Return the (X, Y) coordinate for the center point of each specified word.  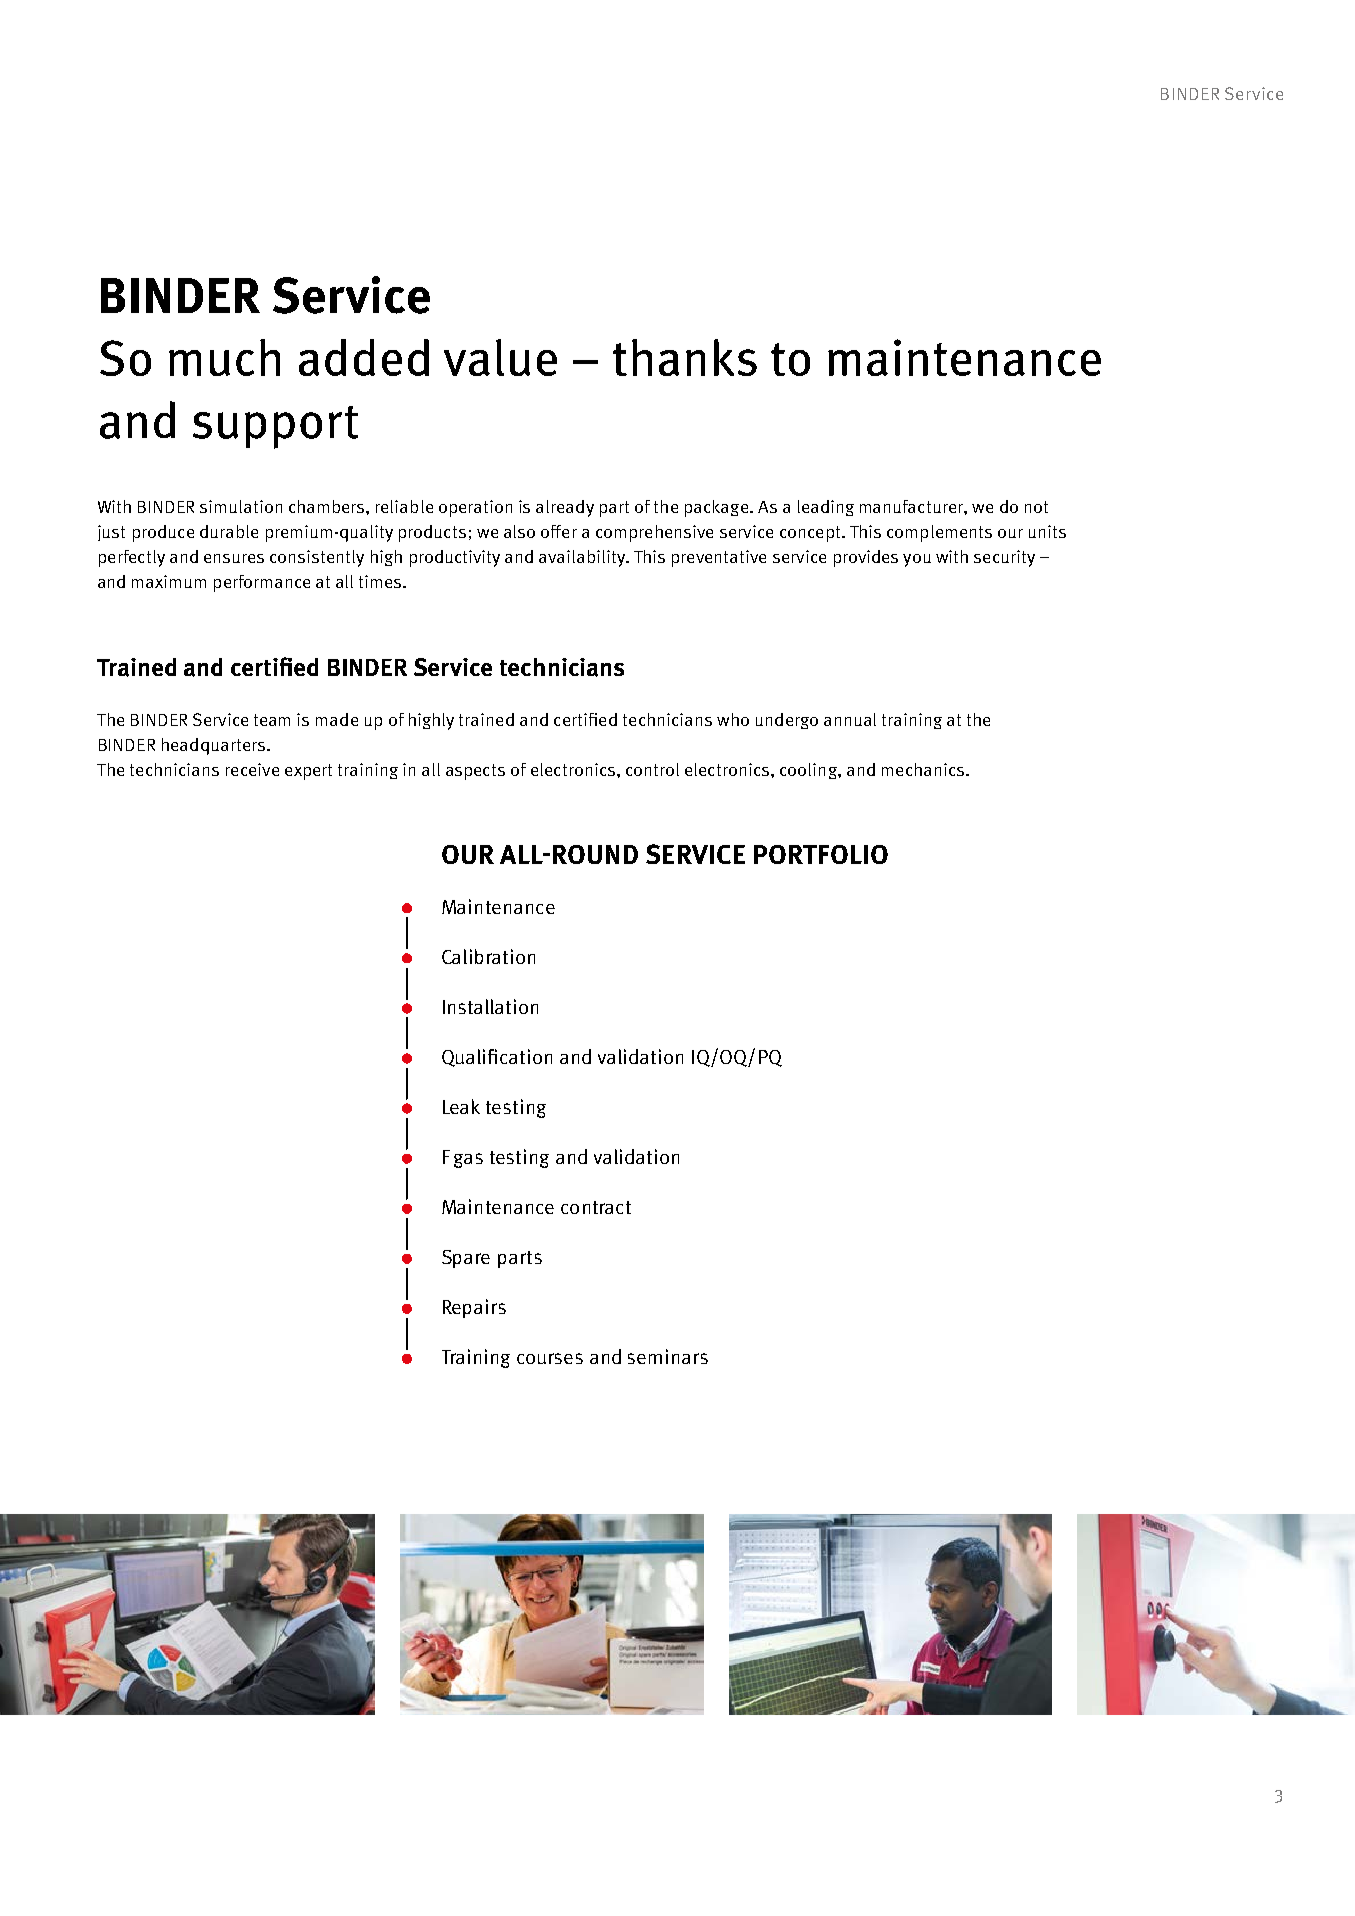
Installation (490, 1006)
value (500, 357)
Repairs (474, 1308)
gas (468, 1160)
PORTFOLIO (821, 854)
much (224, 357)
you (917, 560)
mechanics (924, 769)
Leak (461, 1106)
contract (596, 1207)
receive (252, 769)
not (1036, 507)
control (652, 769)
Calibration (488, 956)
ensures (234, 558)
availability (583, 558)
